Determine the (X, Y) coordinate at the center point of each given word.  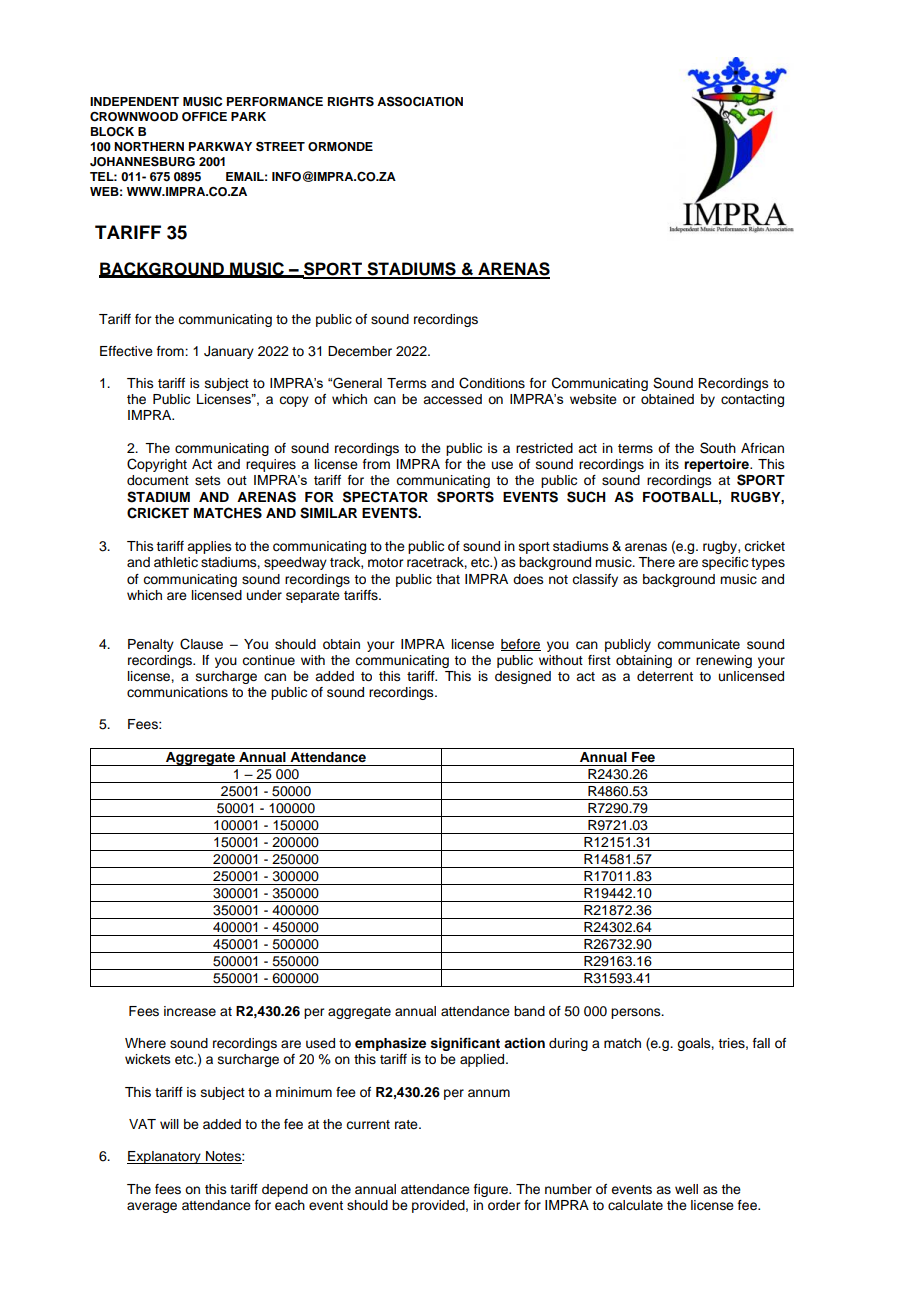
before (521, 645)
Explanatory (165, 1157)
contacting (752, 400)
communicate (698, 644)
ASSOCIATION (420, 101)
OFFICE (204, 117)
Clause (201, 644)
